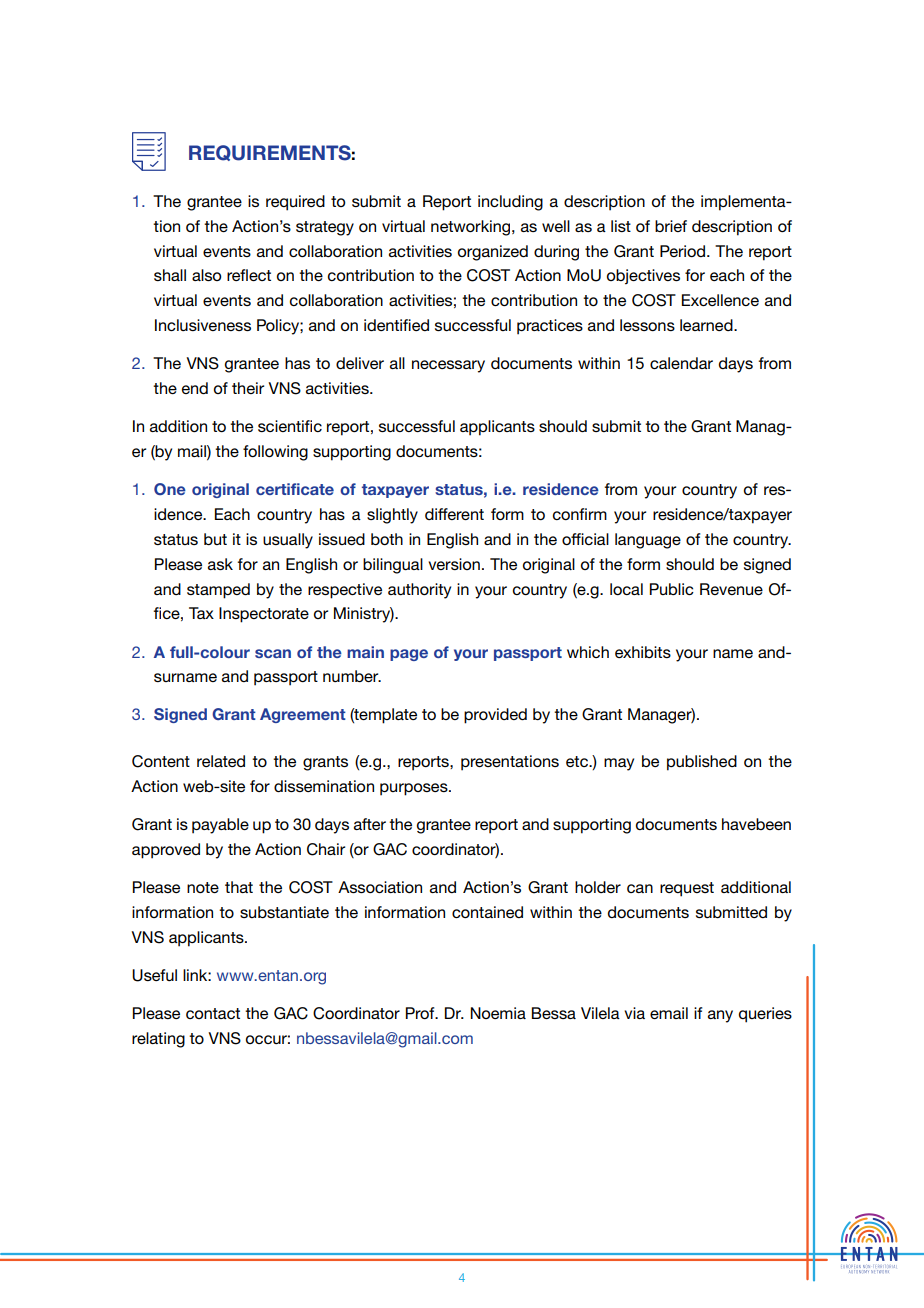  Describe the element at coordinates (421, 1013) in the image. I see `Prof` at that location.
